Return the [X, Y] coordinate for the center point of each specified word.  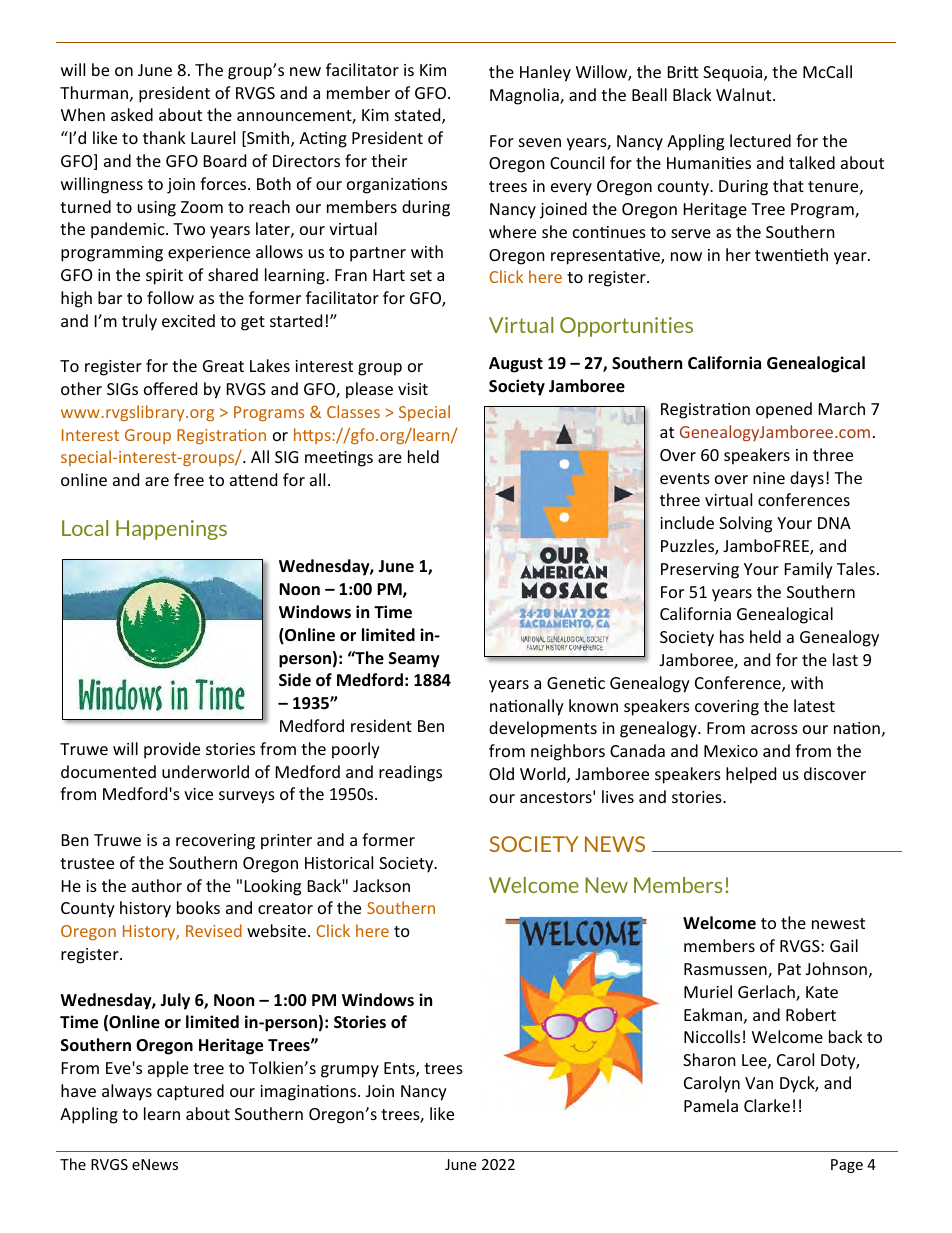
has [732, 636]
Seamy [414, 660]
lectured [760, 140]
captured [190, 1092]
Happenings [171, 530]
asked [132, 114]
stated [419, 116]
